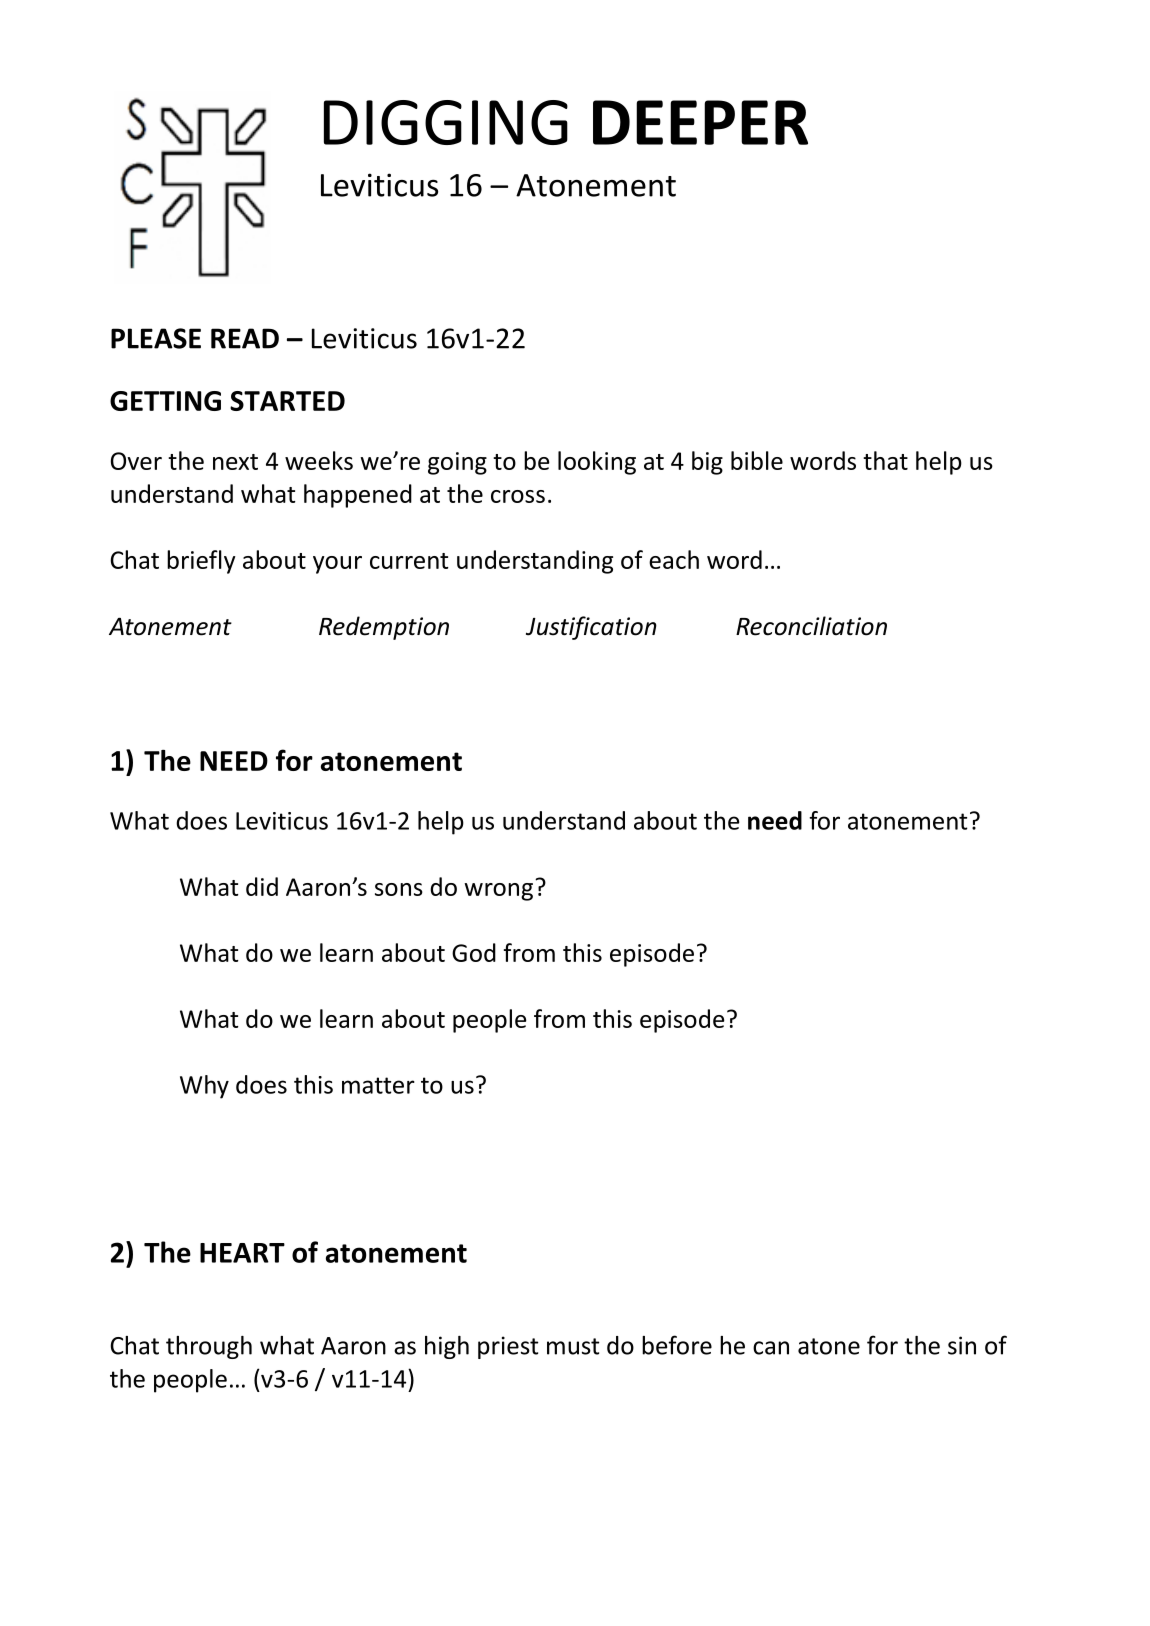 The width and height of the document is (1150, 1626). Describe the element at coordinates (591, 628) in the document. I see `Justification` at that location.
